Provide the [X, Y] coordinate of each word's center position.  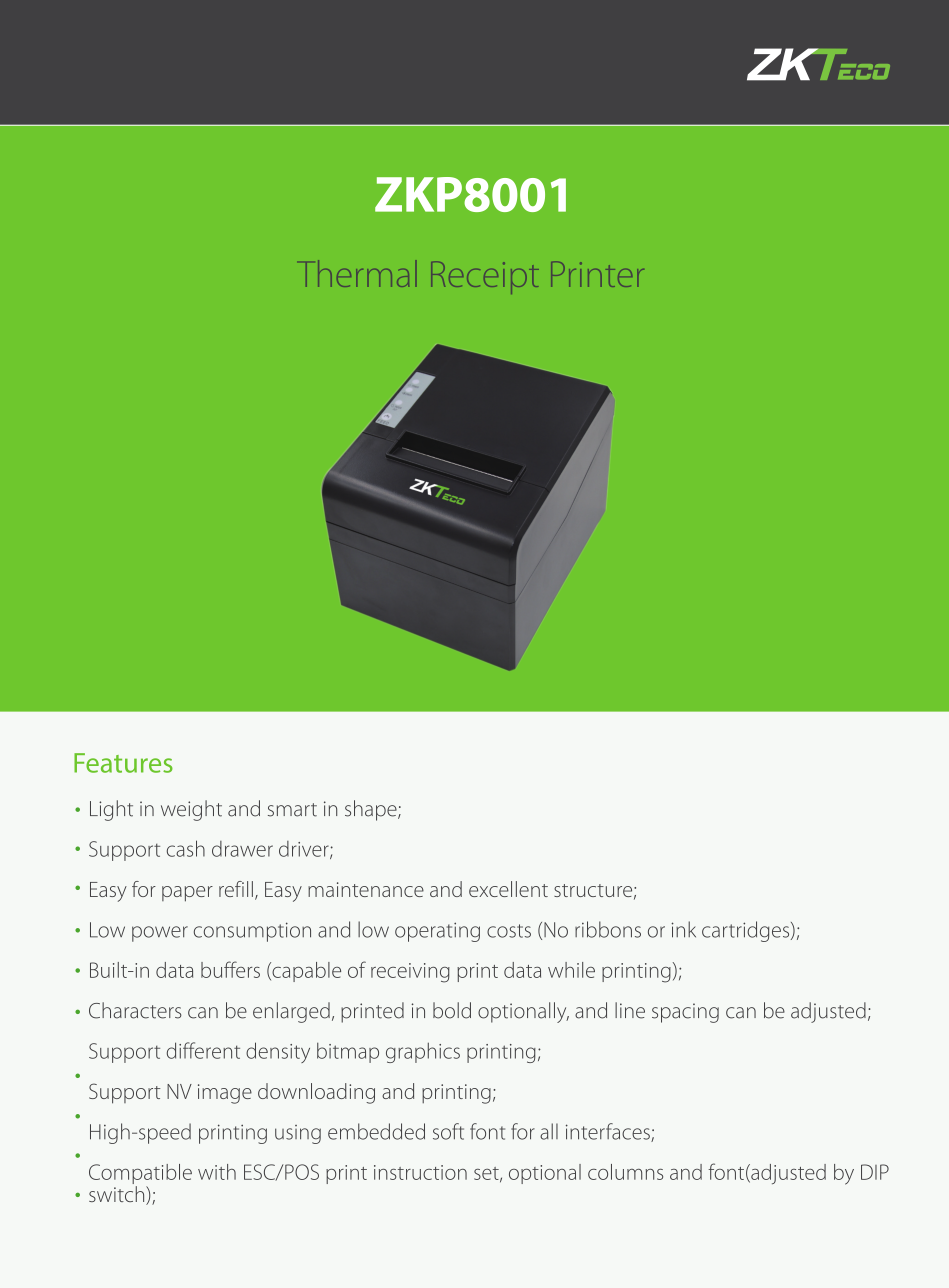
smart [292, 810]
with [217, 1172]
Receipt [485, 277]
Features [123, 763]
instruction [420, 1172]
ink [683, 929]
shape [372, 810]
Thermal [361, 273]
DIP [875, 1172]
